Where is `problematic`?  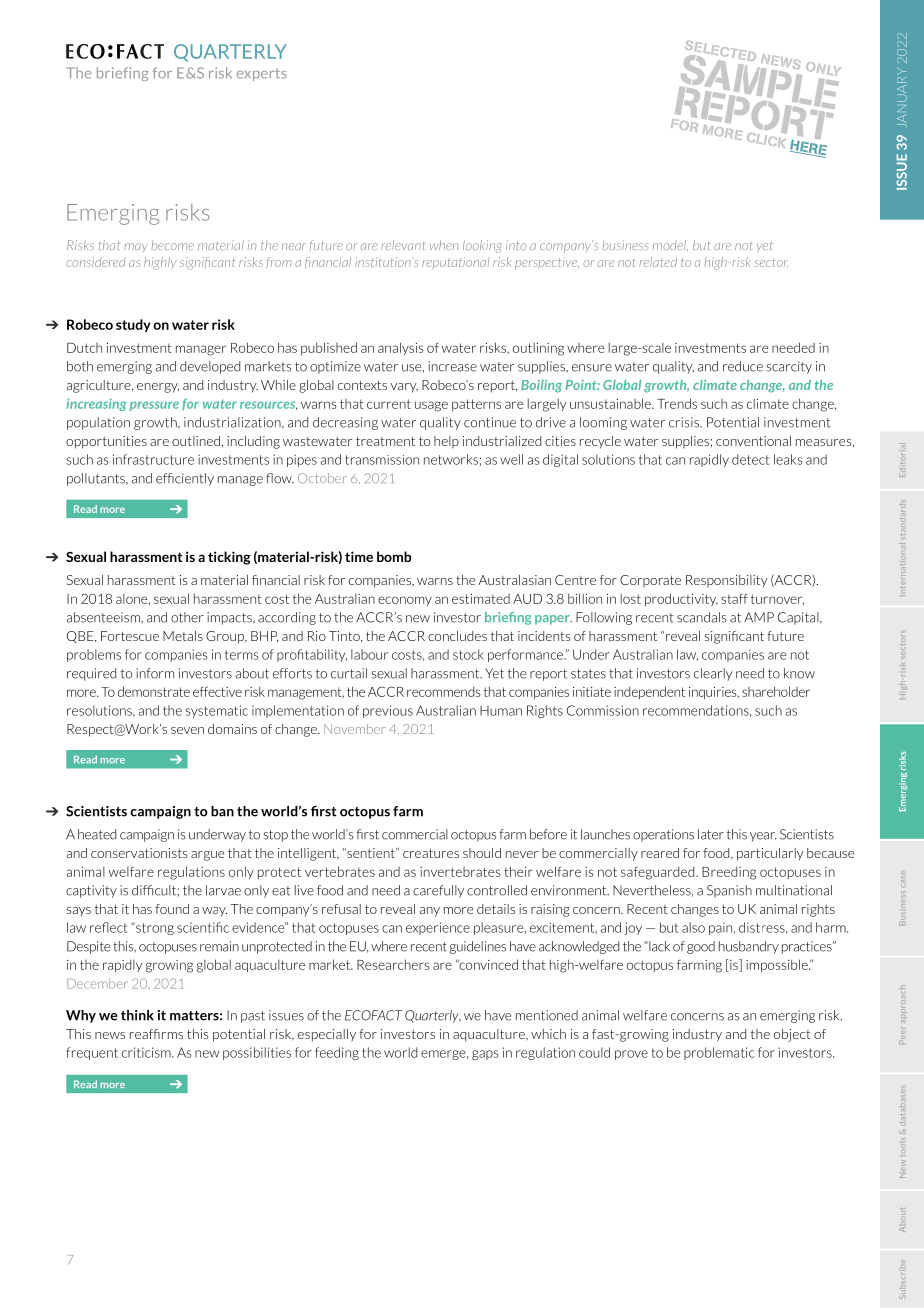
problematic is located at coordinates (719, 1053).
